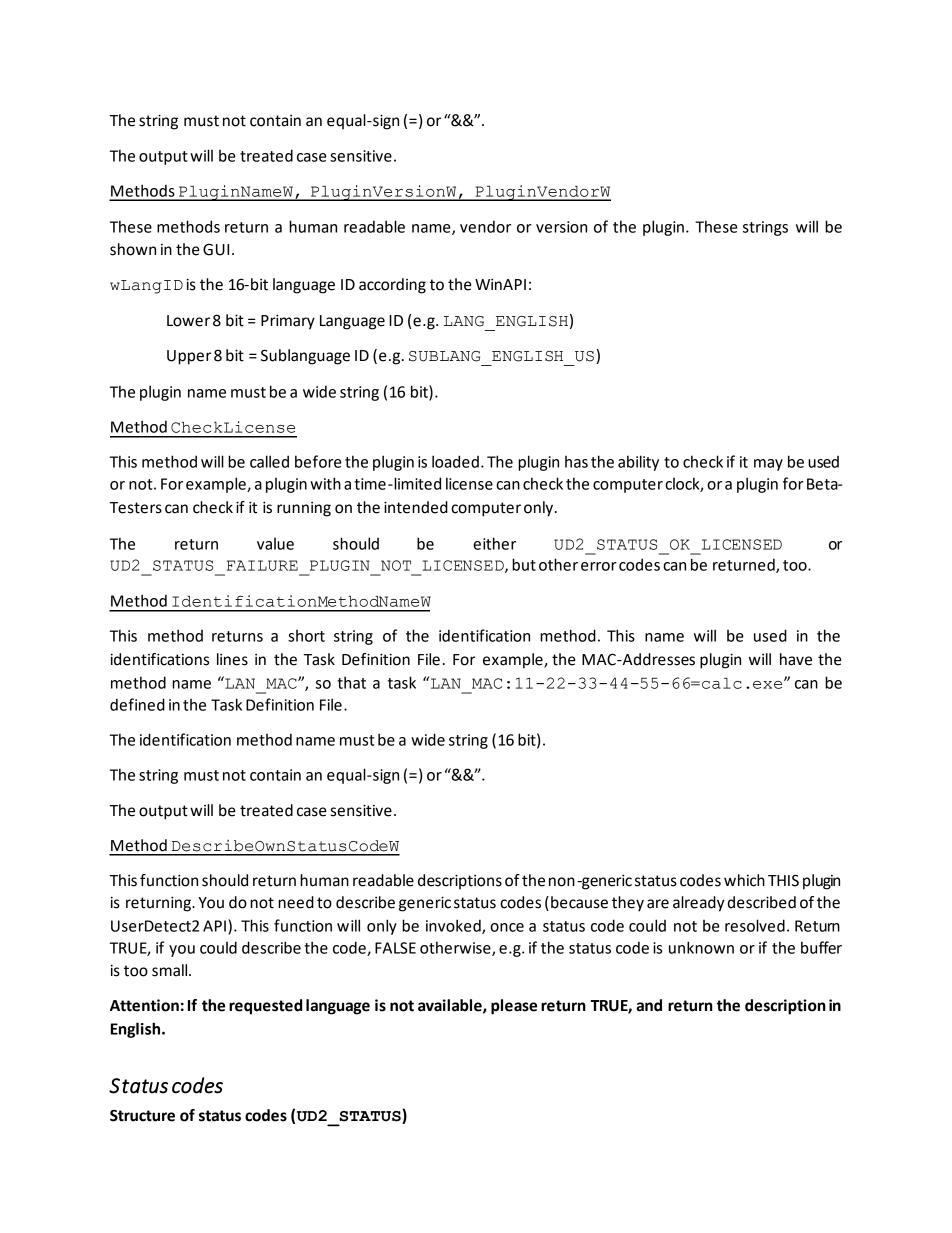 The height and width of the image is (1233, 952). What do you see at coordinates (142, 1115) in the image?
I see `Structure` at bounding box center [142, 1115].
